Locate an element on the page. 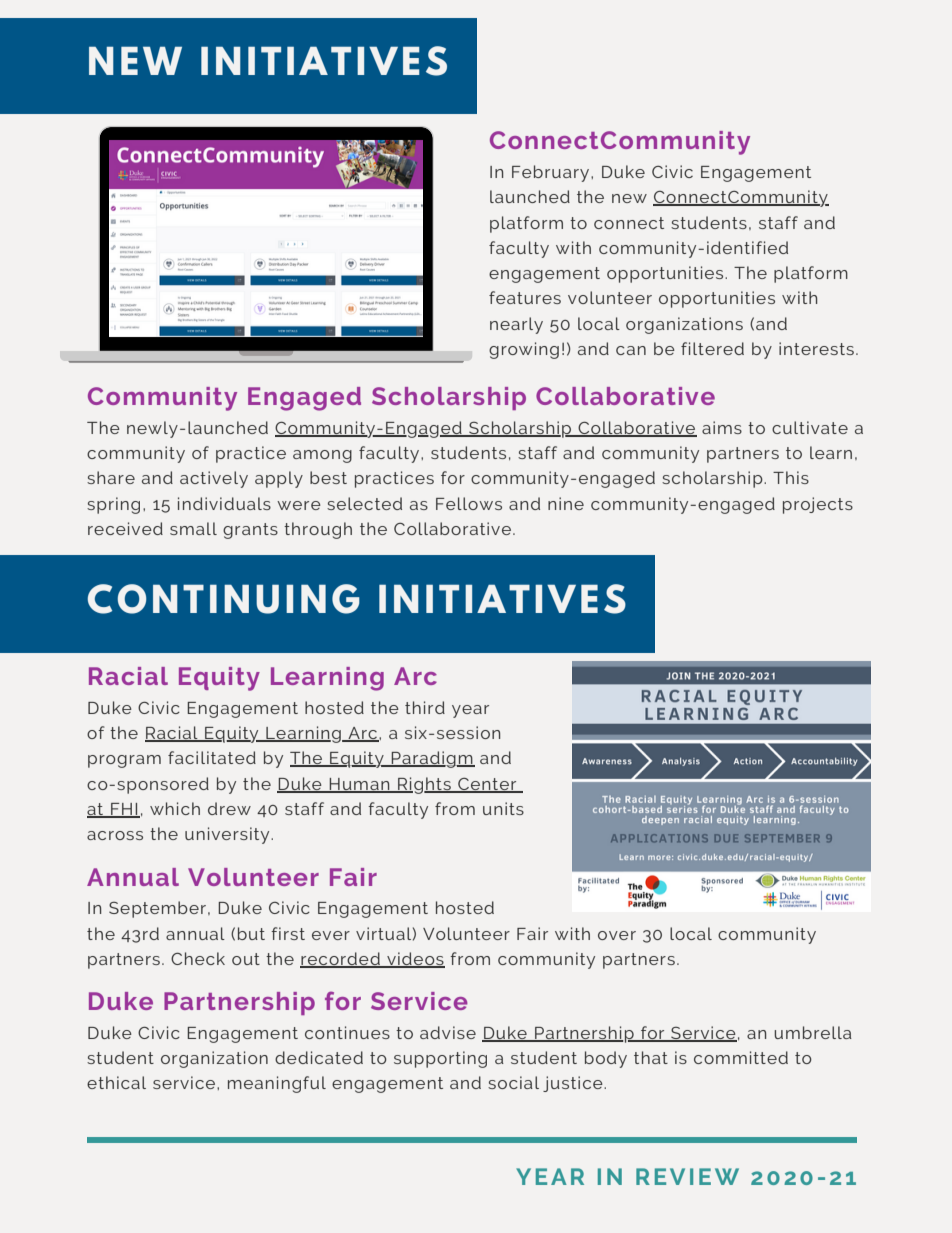 The image size is (952, 1233). over is located at coordinates (617, 935).
